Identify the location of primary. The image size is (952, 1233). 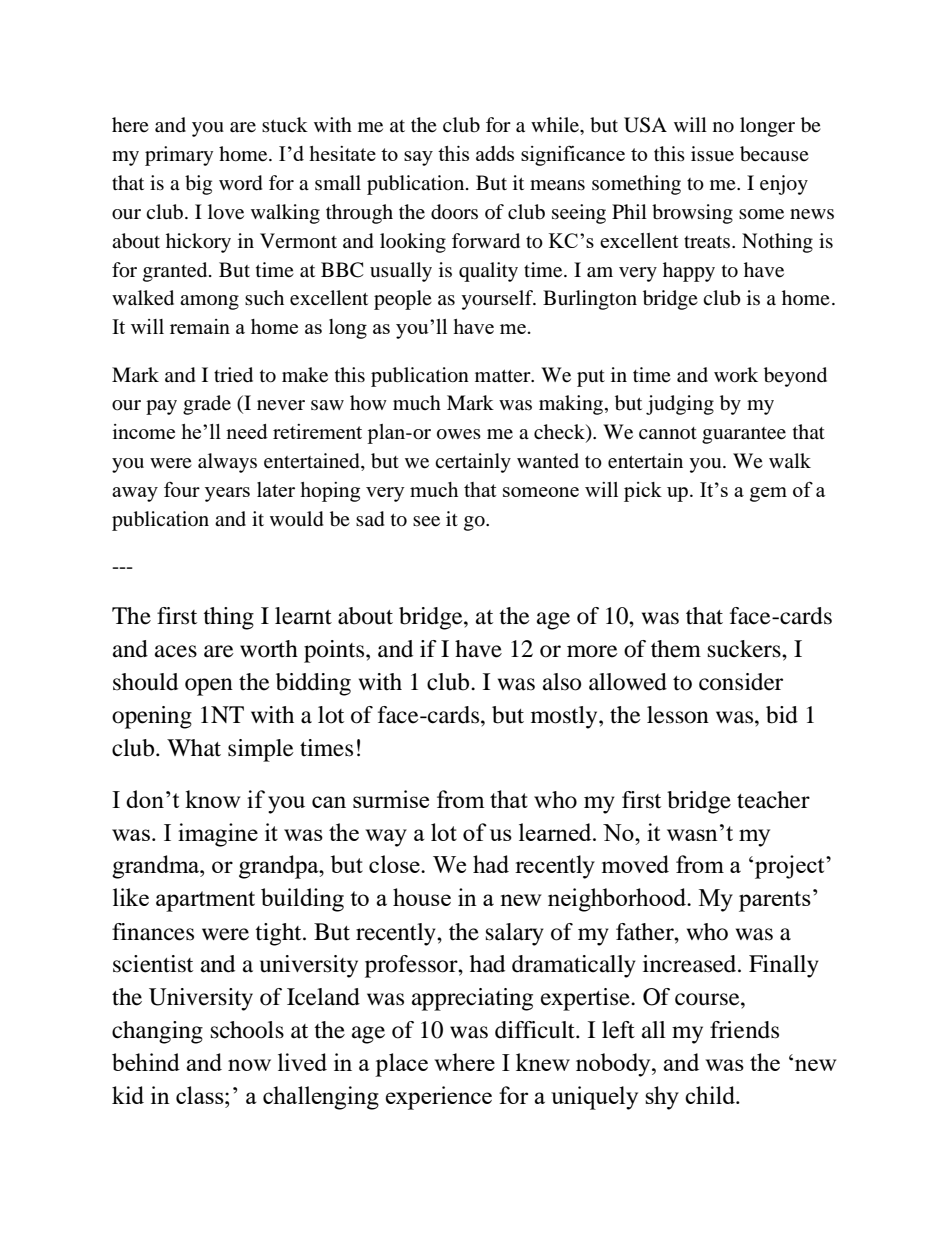
(179, 156).
